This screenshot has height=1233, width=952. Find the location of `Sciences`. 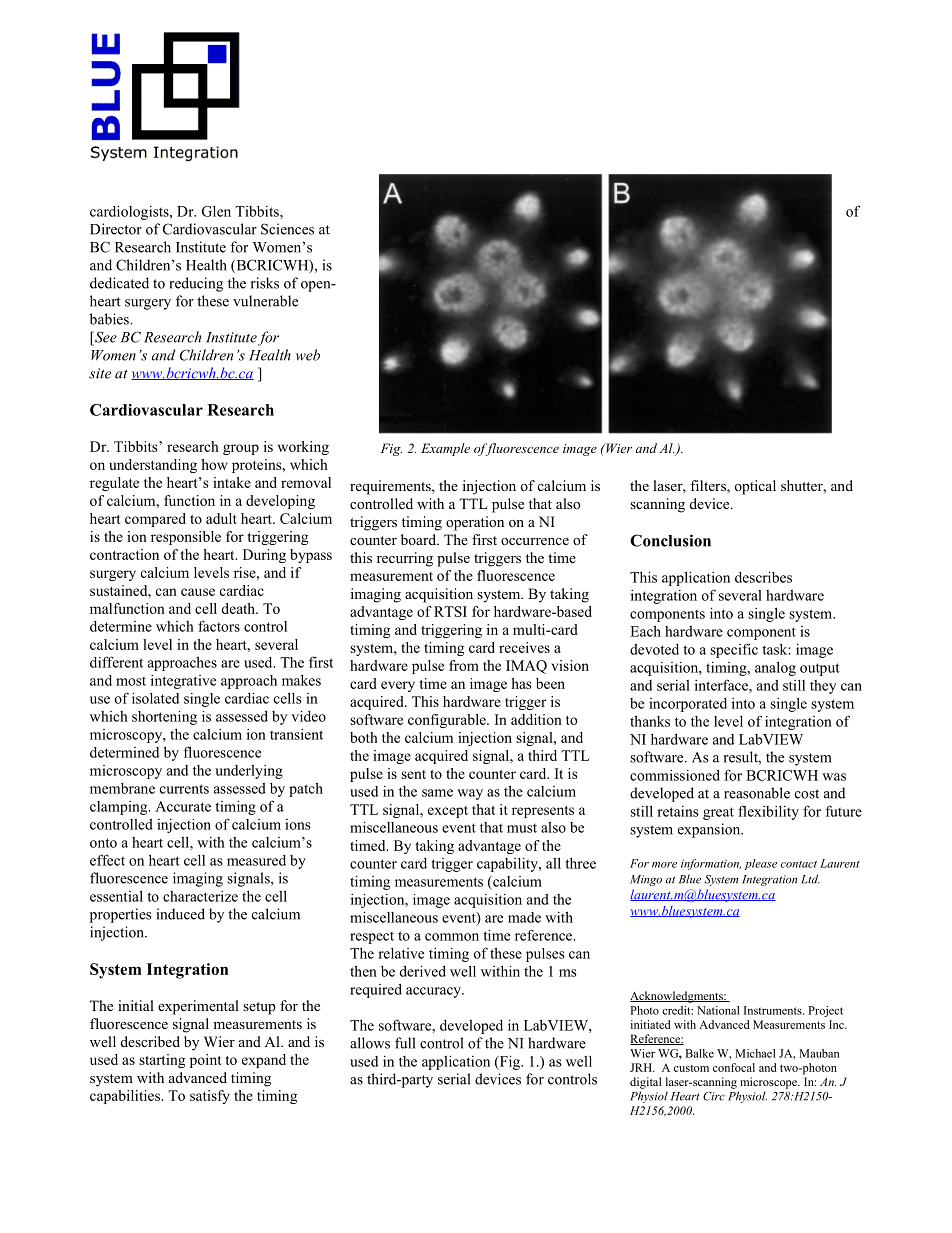

Sciences is located at coordinates (287, 229).
